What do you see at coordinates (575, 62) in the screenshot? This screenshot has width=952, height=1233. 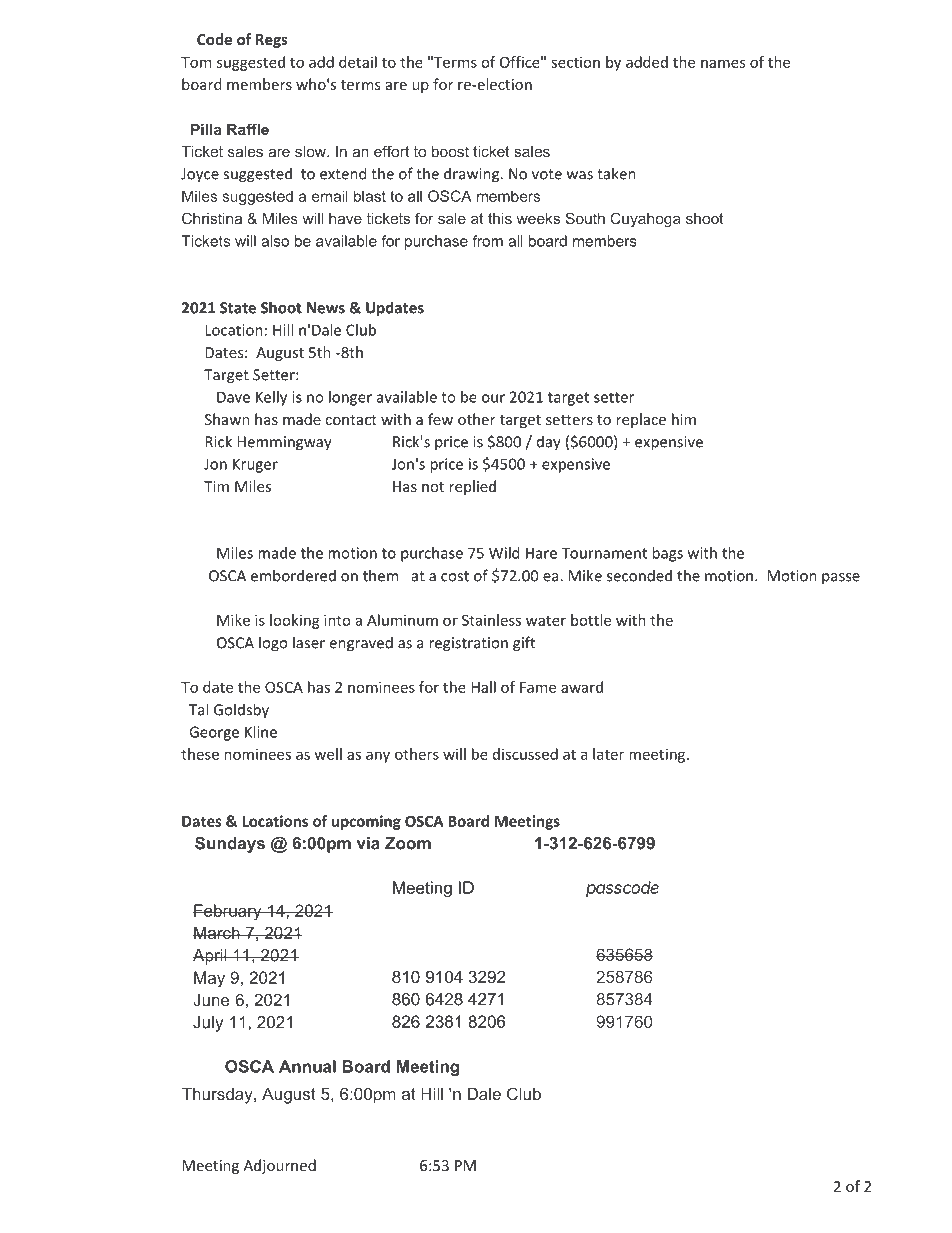 I see `section` at bounding box center [575, 62].
